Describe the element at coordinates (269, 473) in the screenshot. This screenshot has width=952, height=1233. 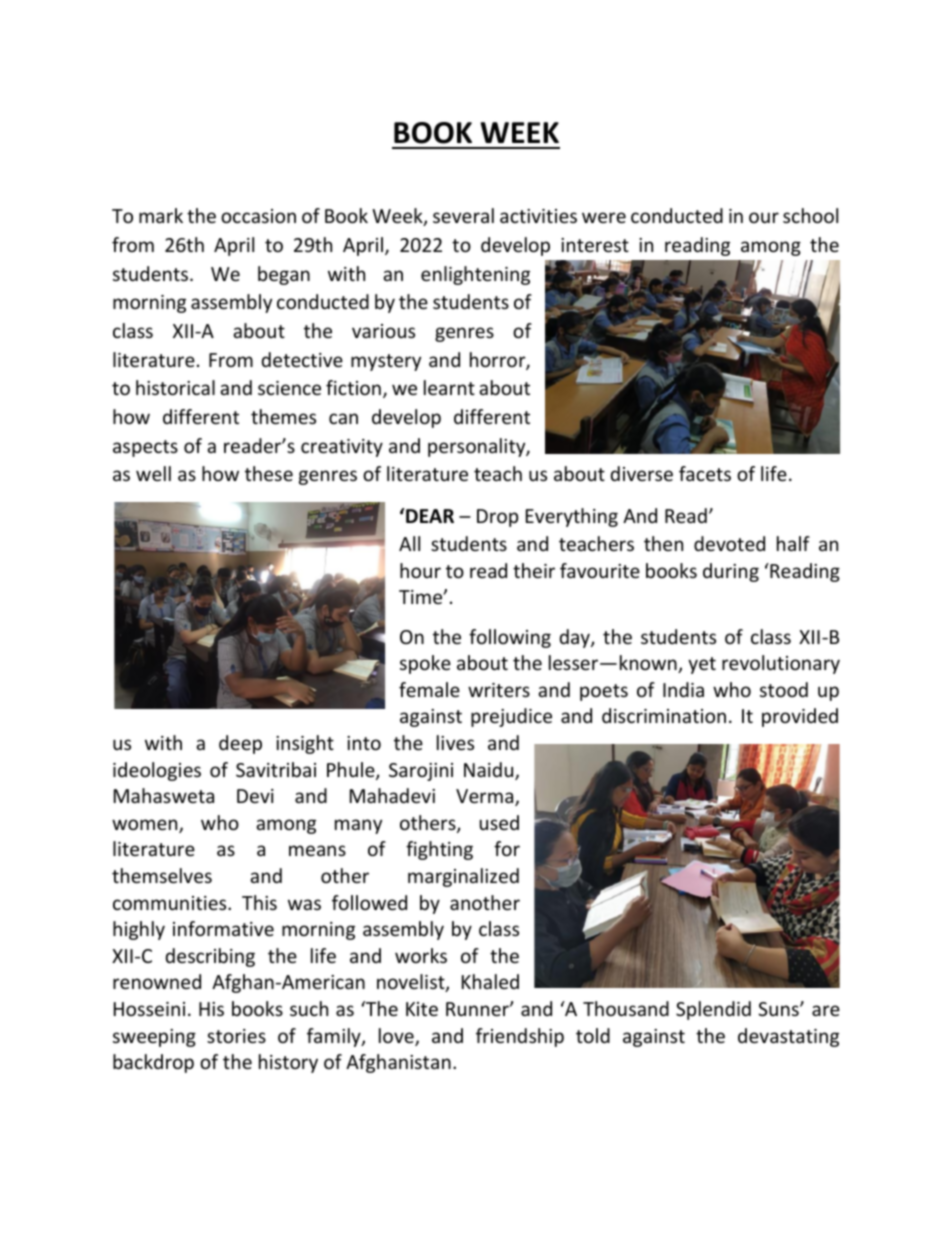
I see `these` at that location.
